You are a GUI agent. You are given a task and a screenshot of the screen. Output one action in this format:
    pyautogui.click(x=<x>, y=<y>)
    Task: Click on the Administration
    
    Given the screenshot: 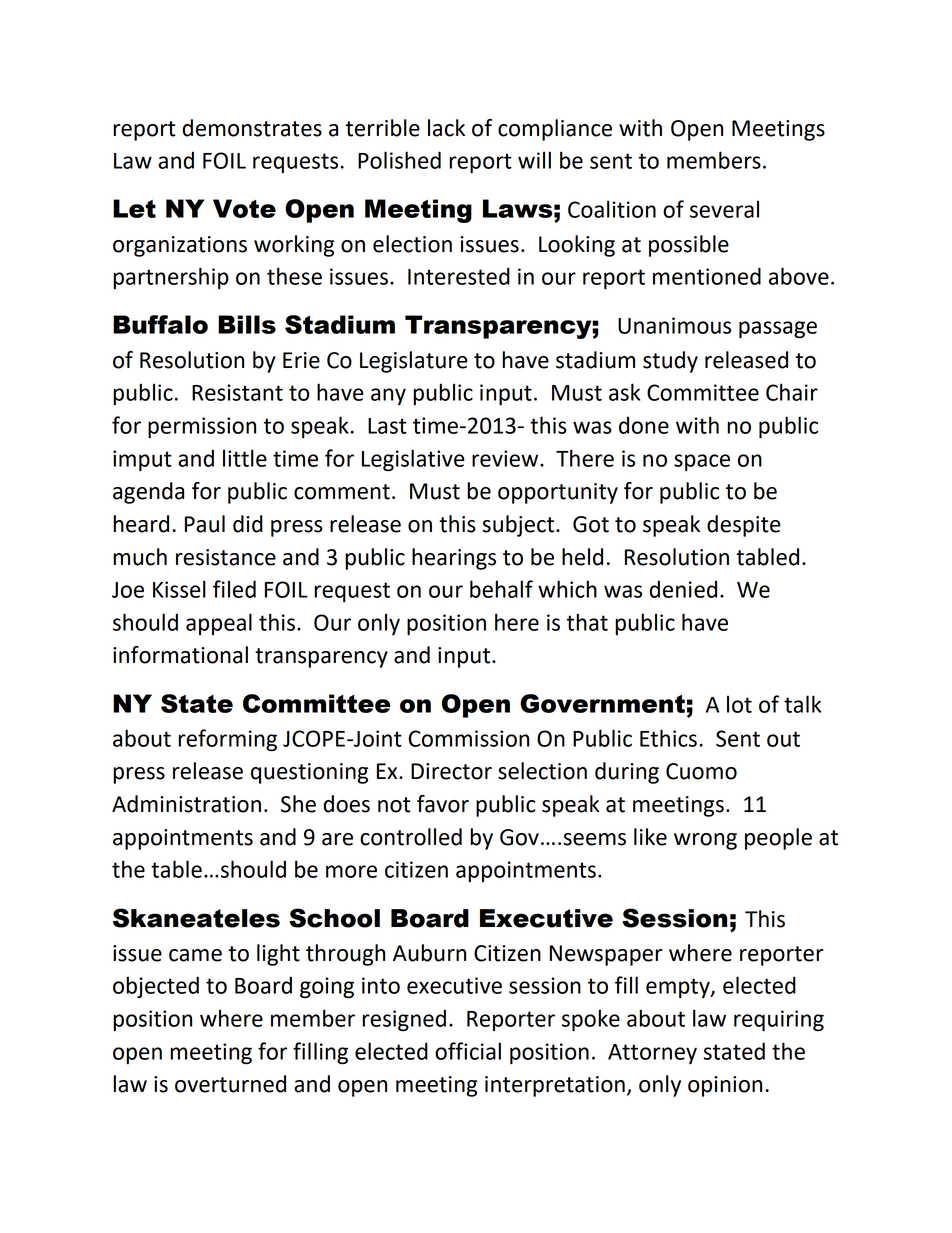 What is the action you would take?
    pyautogui.click(x=186, y=804)
